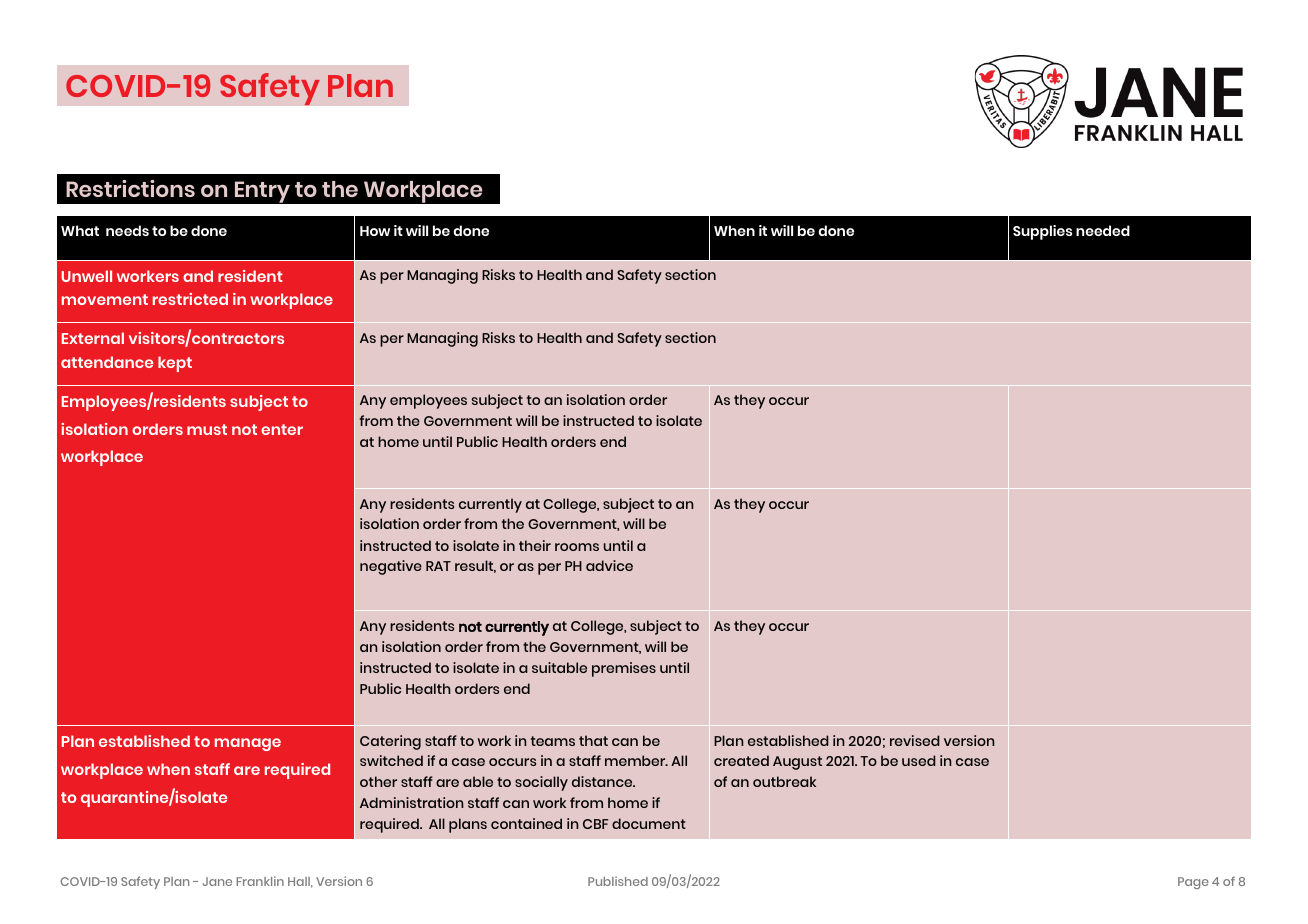 This page has height=924, width=1308. Describe the element at coordinates (375, 231) in the page. I see `How` at that location.
